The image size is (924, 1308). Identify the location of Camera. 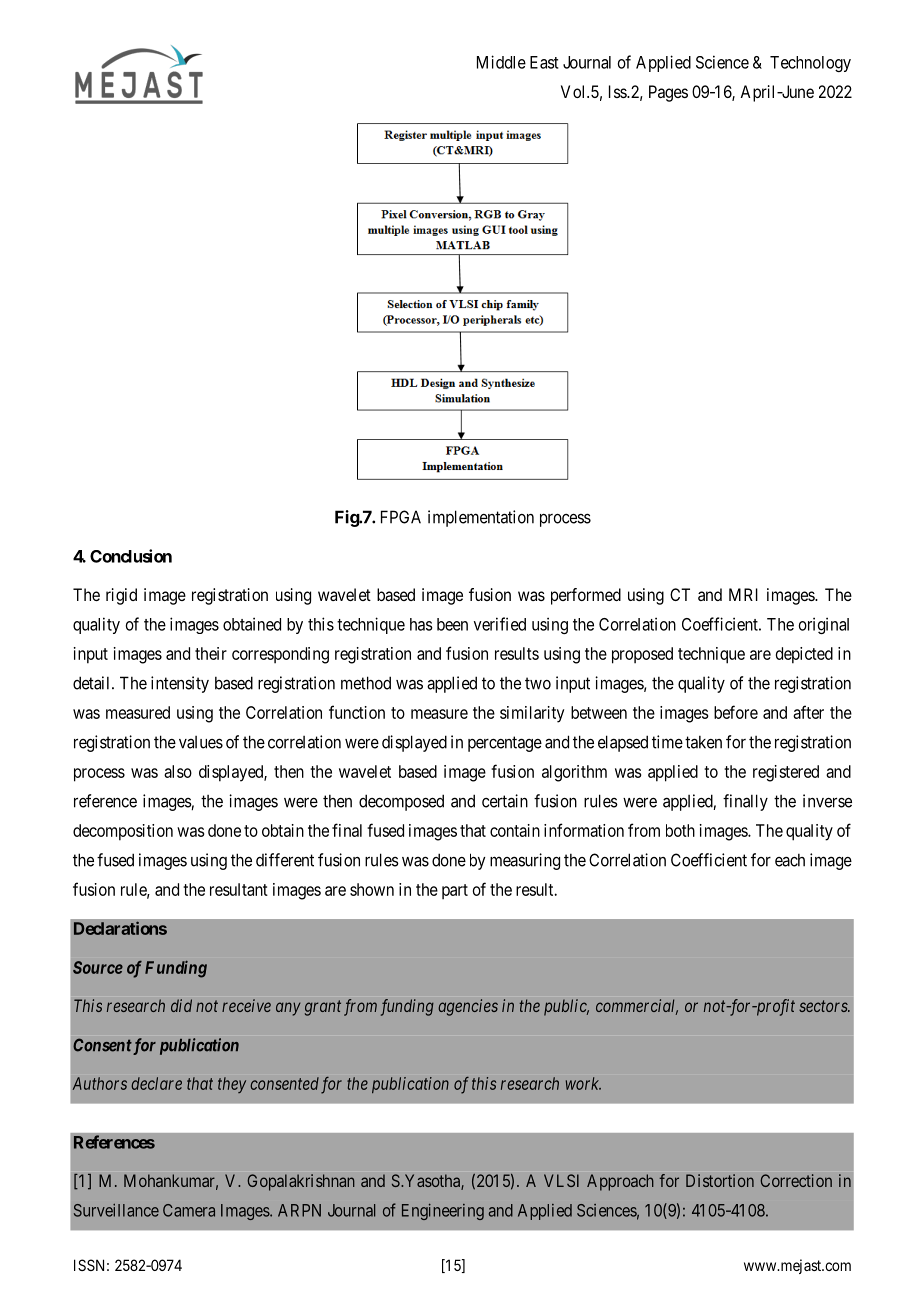
(189, 1210).
